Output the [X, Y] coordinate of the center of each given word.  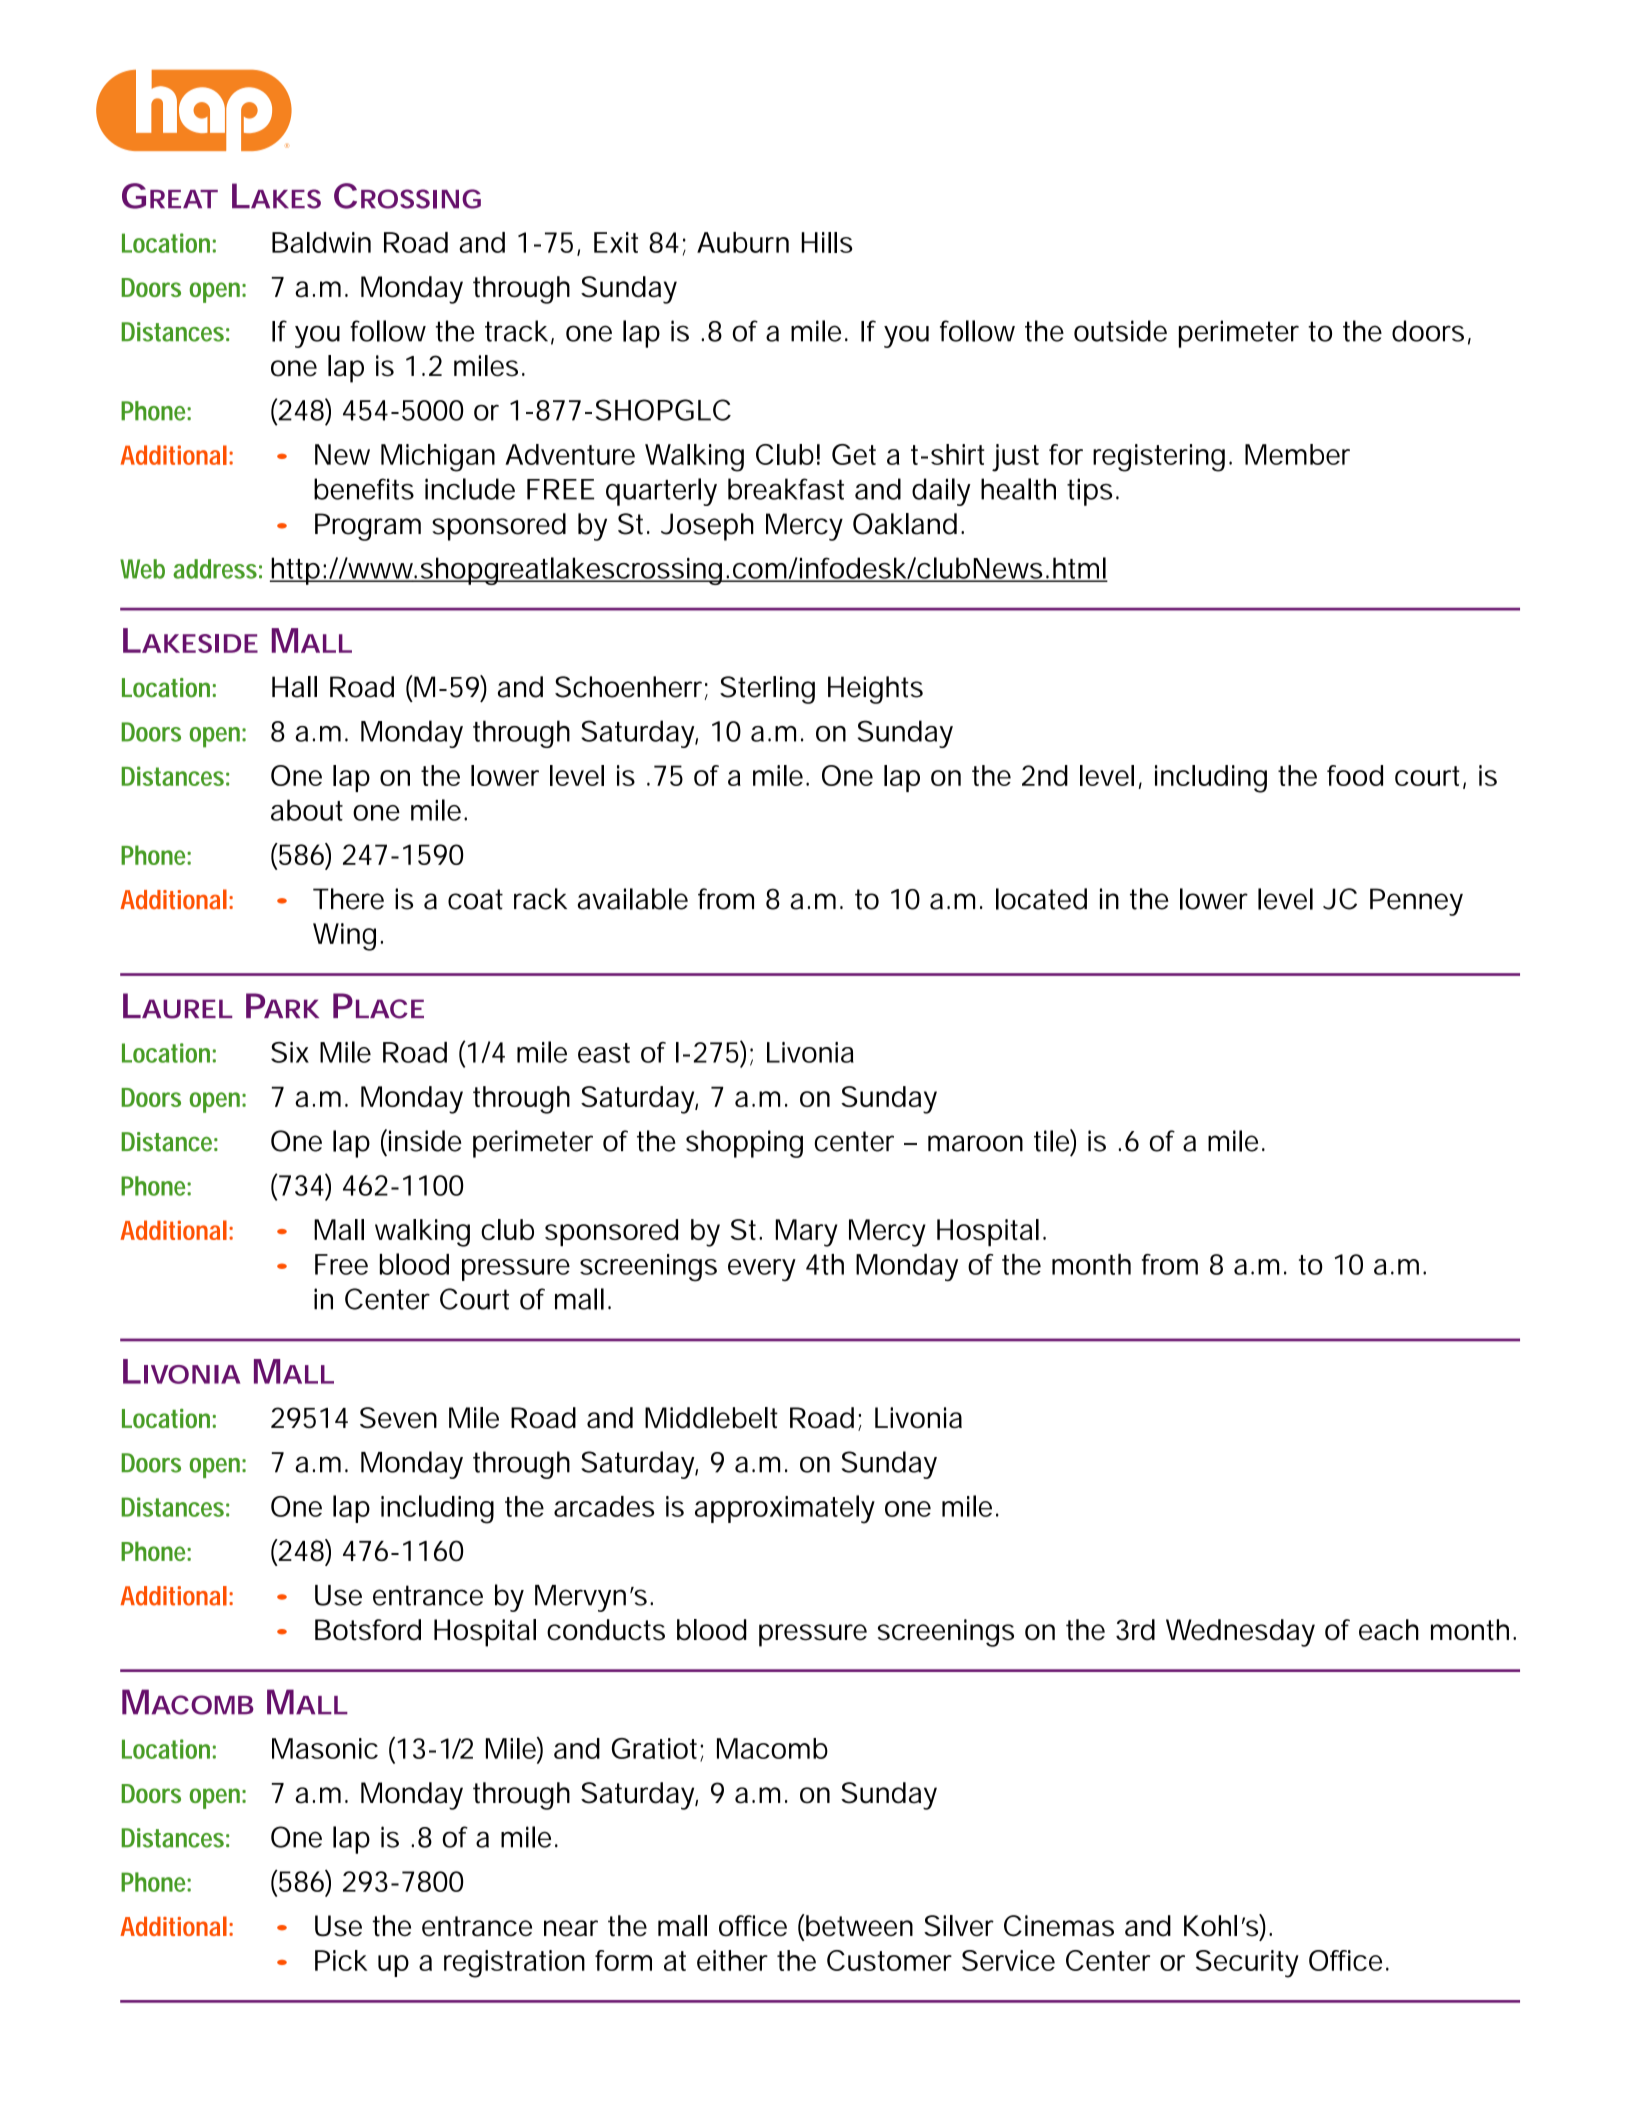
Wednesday [1240, 1633]
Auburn [743, 242]
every [762, 1270]
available [633, 899]
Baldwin [321, 242]
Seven [398, 1417]
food [1355, 775]
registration [514, 1964]
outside [1120, 331]
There [348, 899]
